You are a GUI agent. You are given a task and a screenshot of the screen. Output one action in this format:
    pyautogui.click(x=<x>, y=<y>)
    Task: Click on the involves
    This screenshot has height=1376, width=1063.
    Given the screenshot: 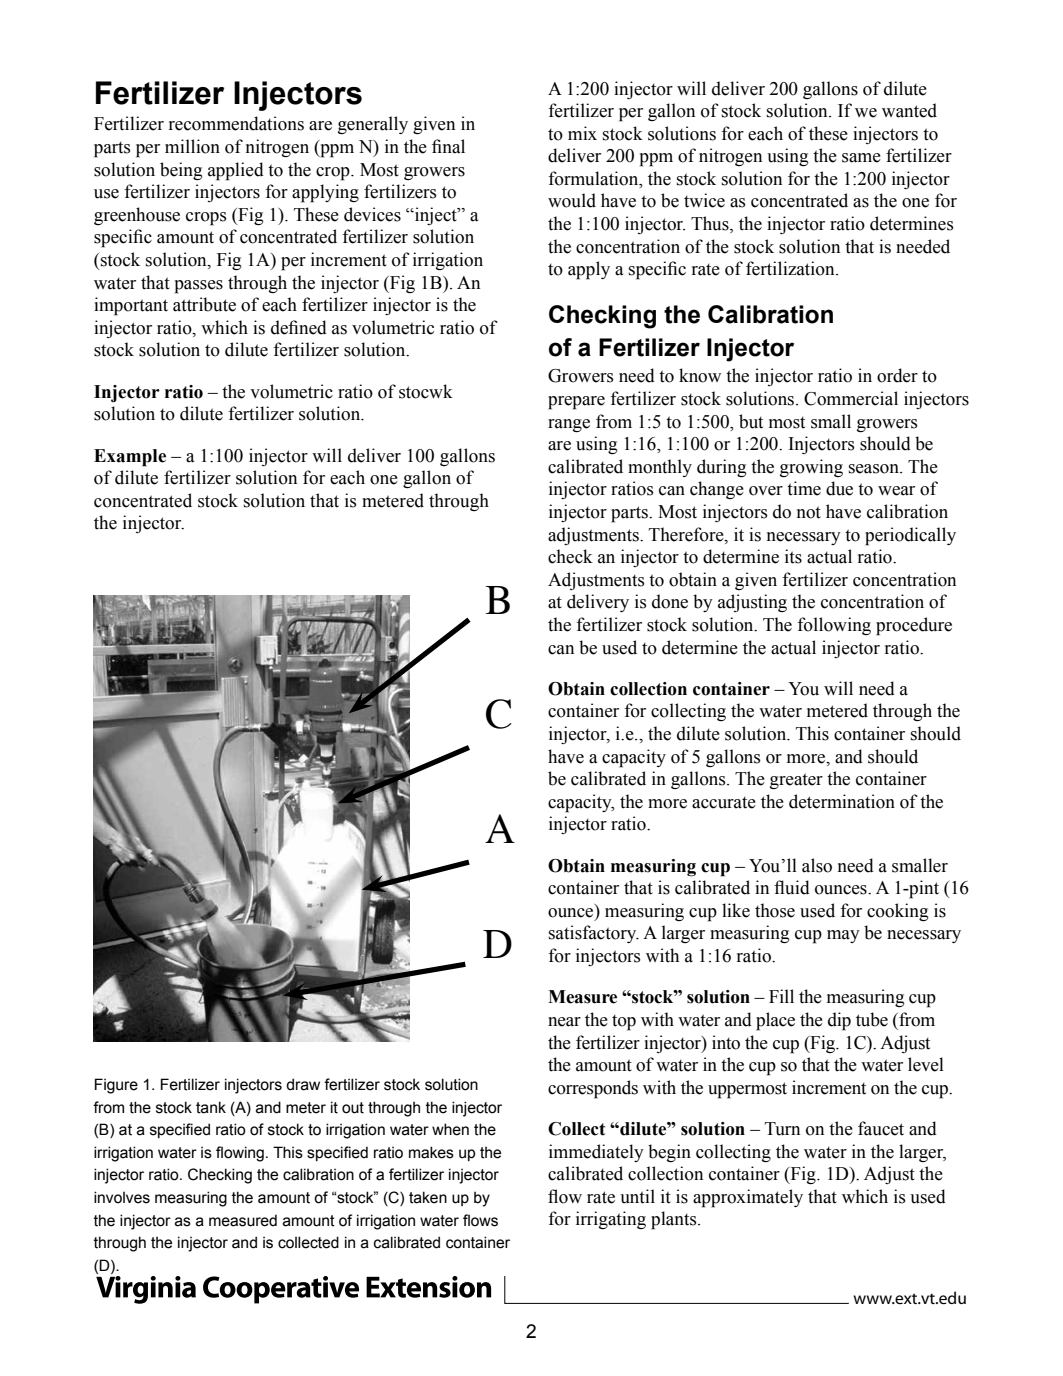 What is the action you would take?
    pyautogui.click(x=122, y=1197)
